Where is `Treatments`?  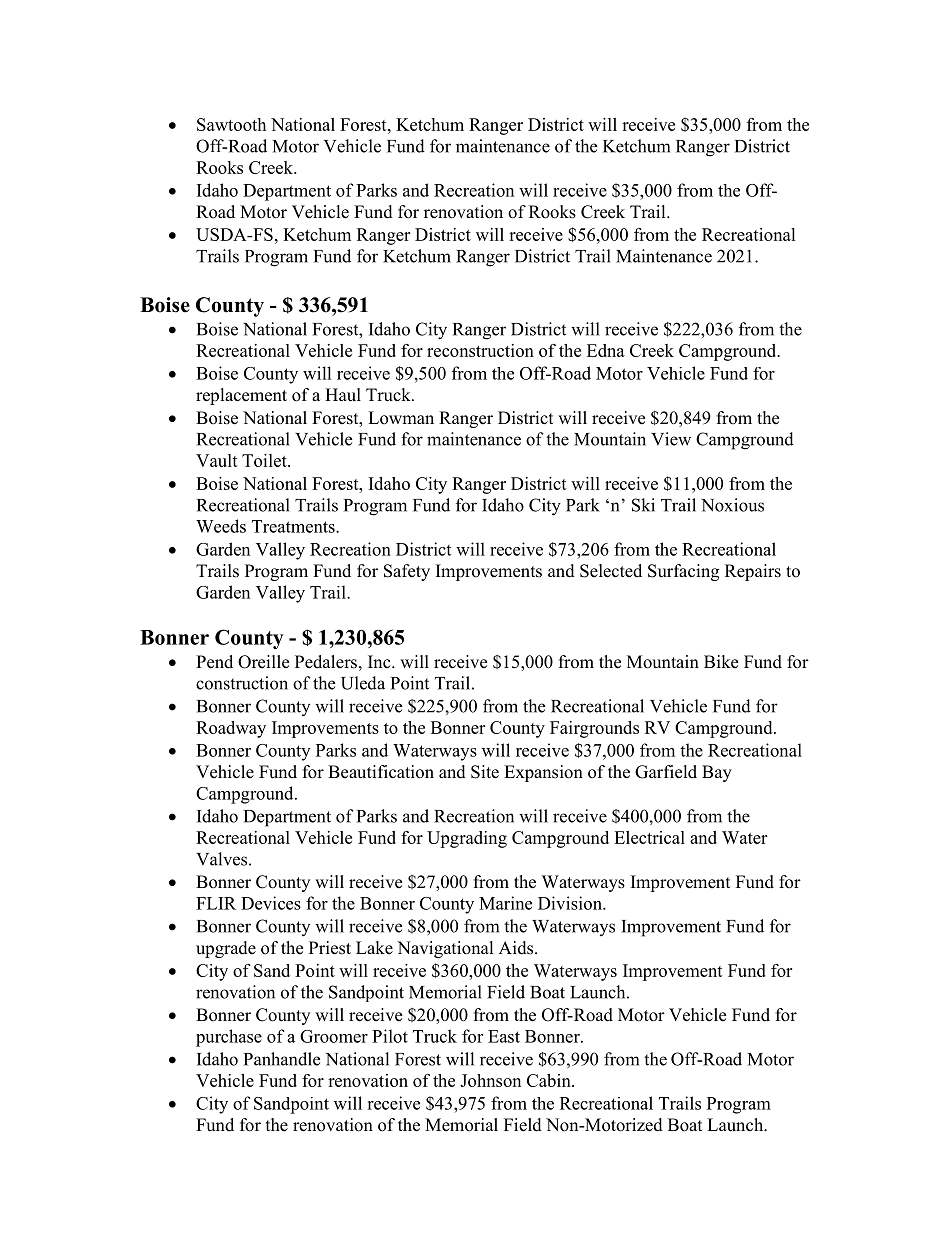 Treatments is located at coordinates (294, 526).
